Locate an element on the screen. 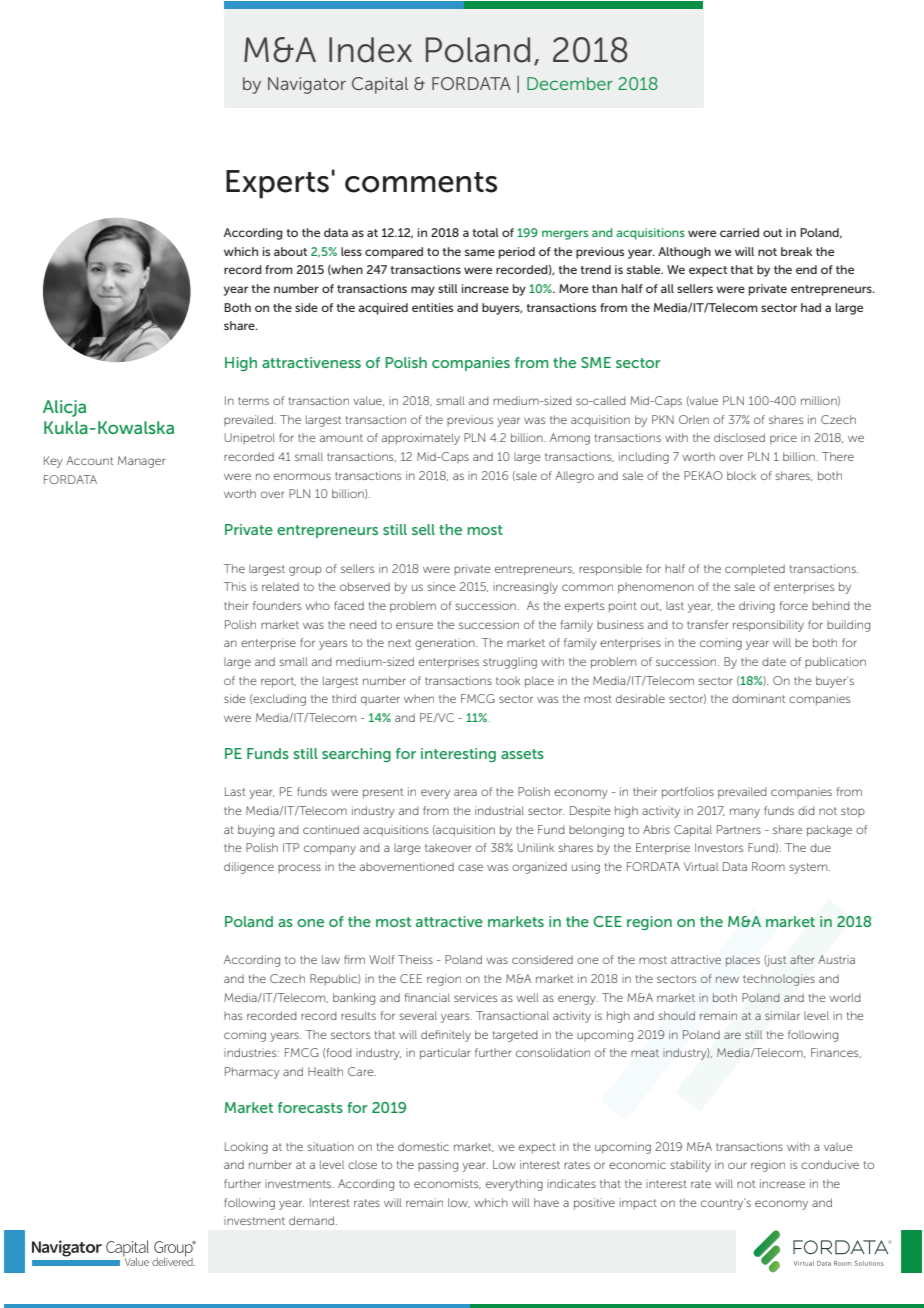  since is located at coordinates (441, 586).
